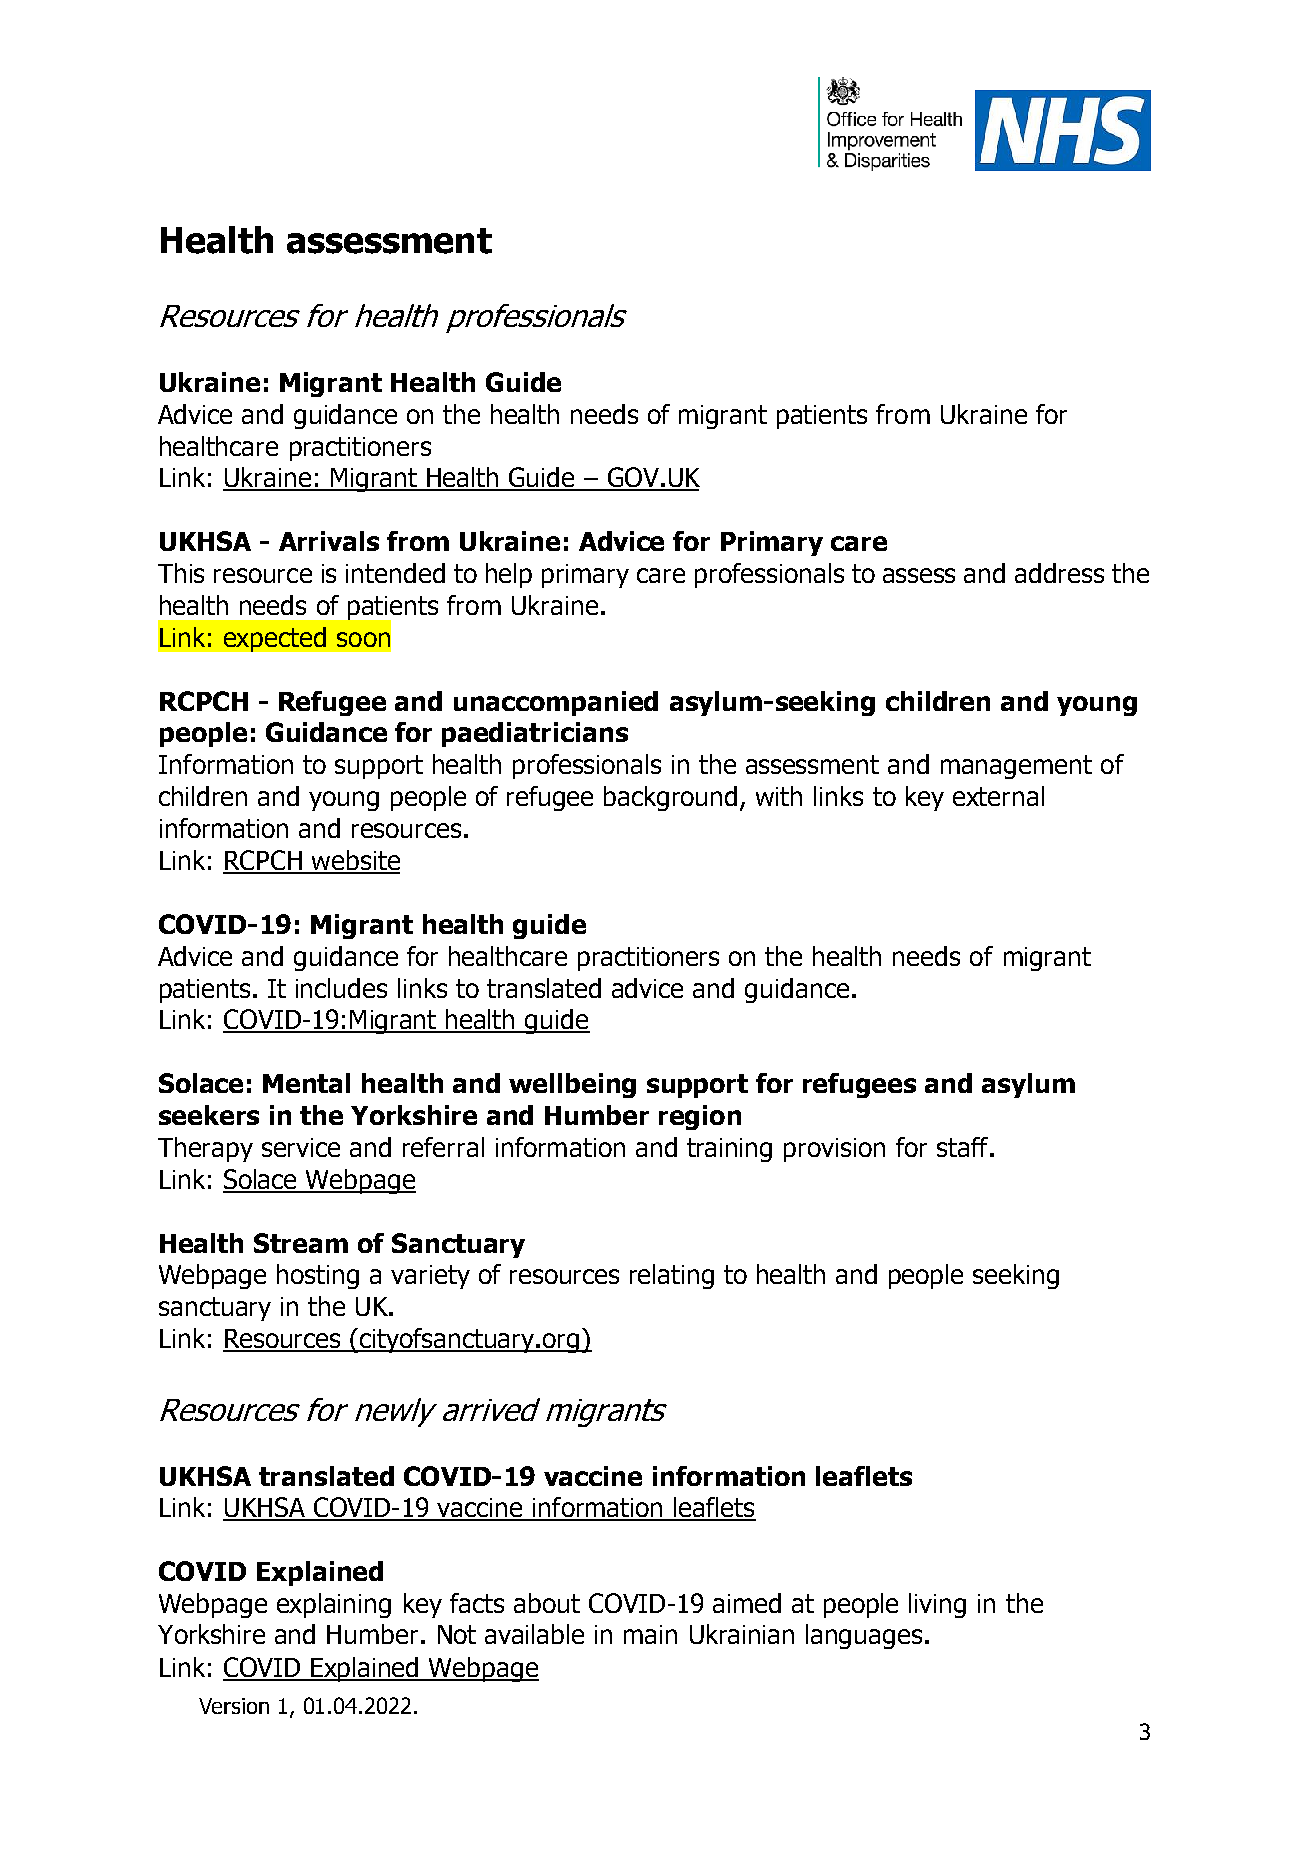  Describe the element at coordinates (650, 1634) in the image. I see `main` at that location.
